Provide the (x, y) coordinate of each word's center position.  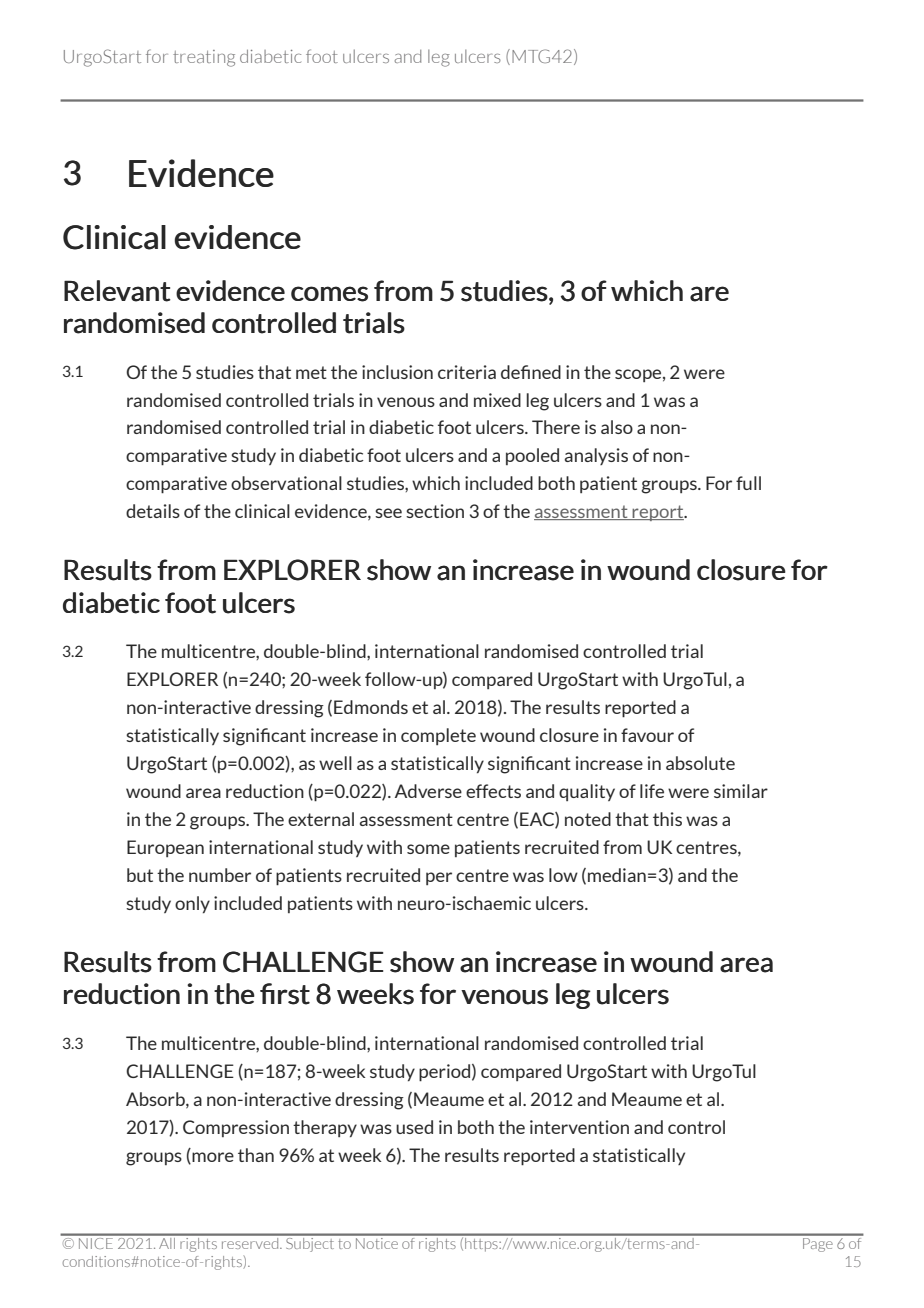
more (212, 1158)
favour (647, 735)
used (414, 1127)
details (153, 511)
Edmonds (371, 707)
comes (329, 294)
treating (204, 58)
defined (531, 372)
